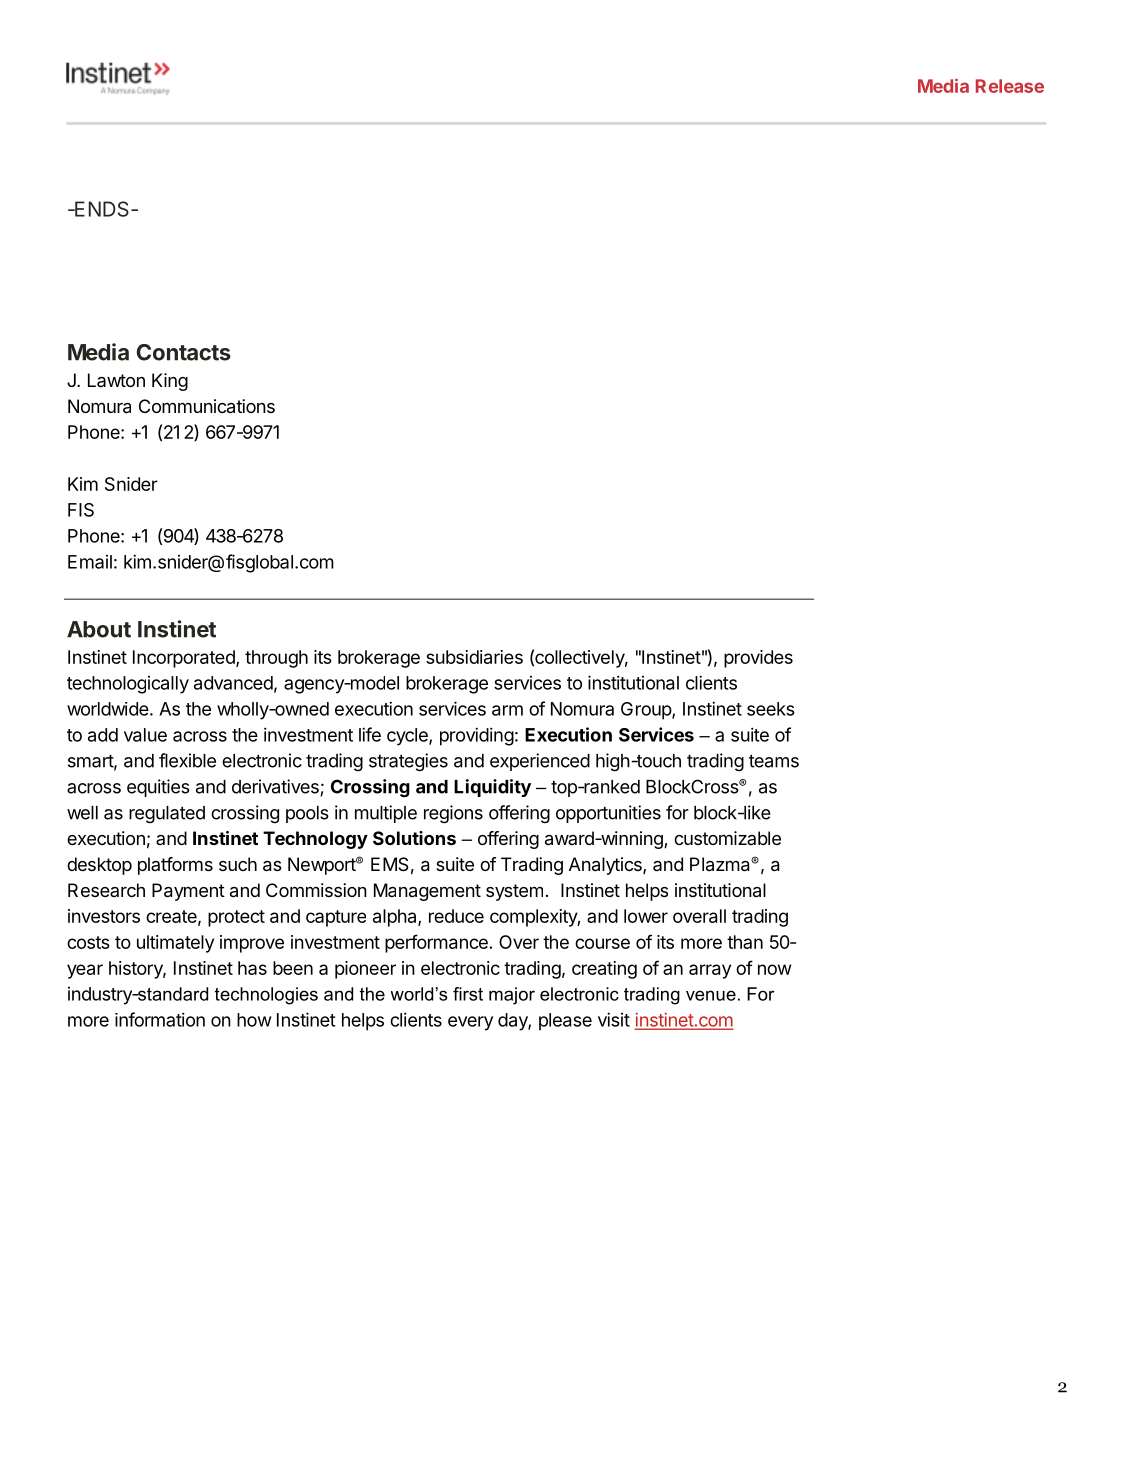  I want to click on King, so click(170, 382).
